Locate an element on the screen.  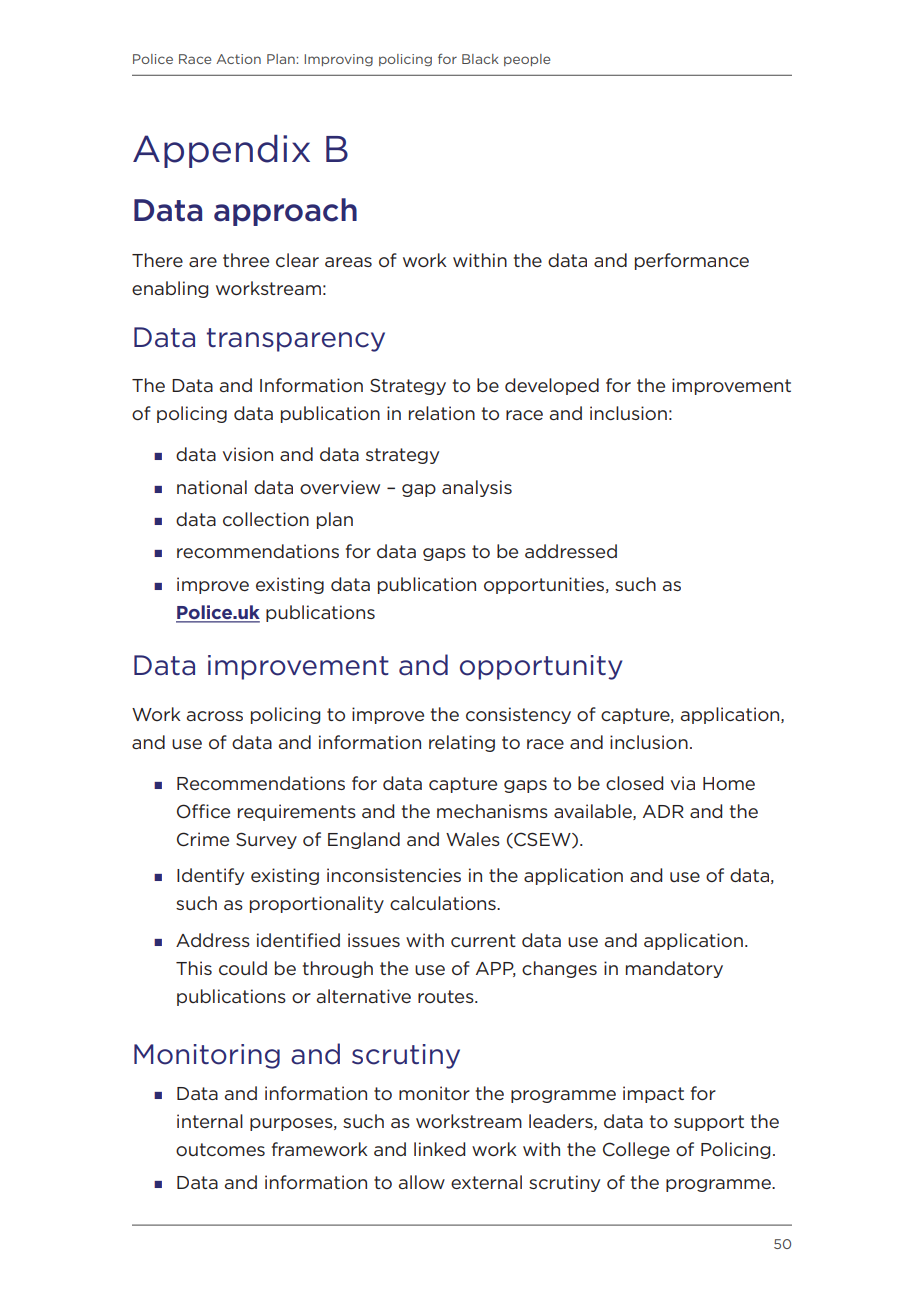
Black is located at coordinates (480, 59).
